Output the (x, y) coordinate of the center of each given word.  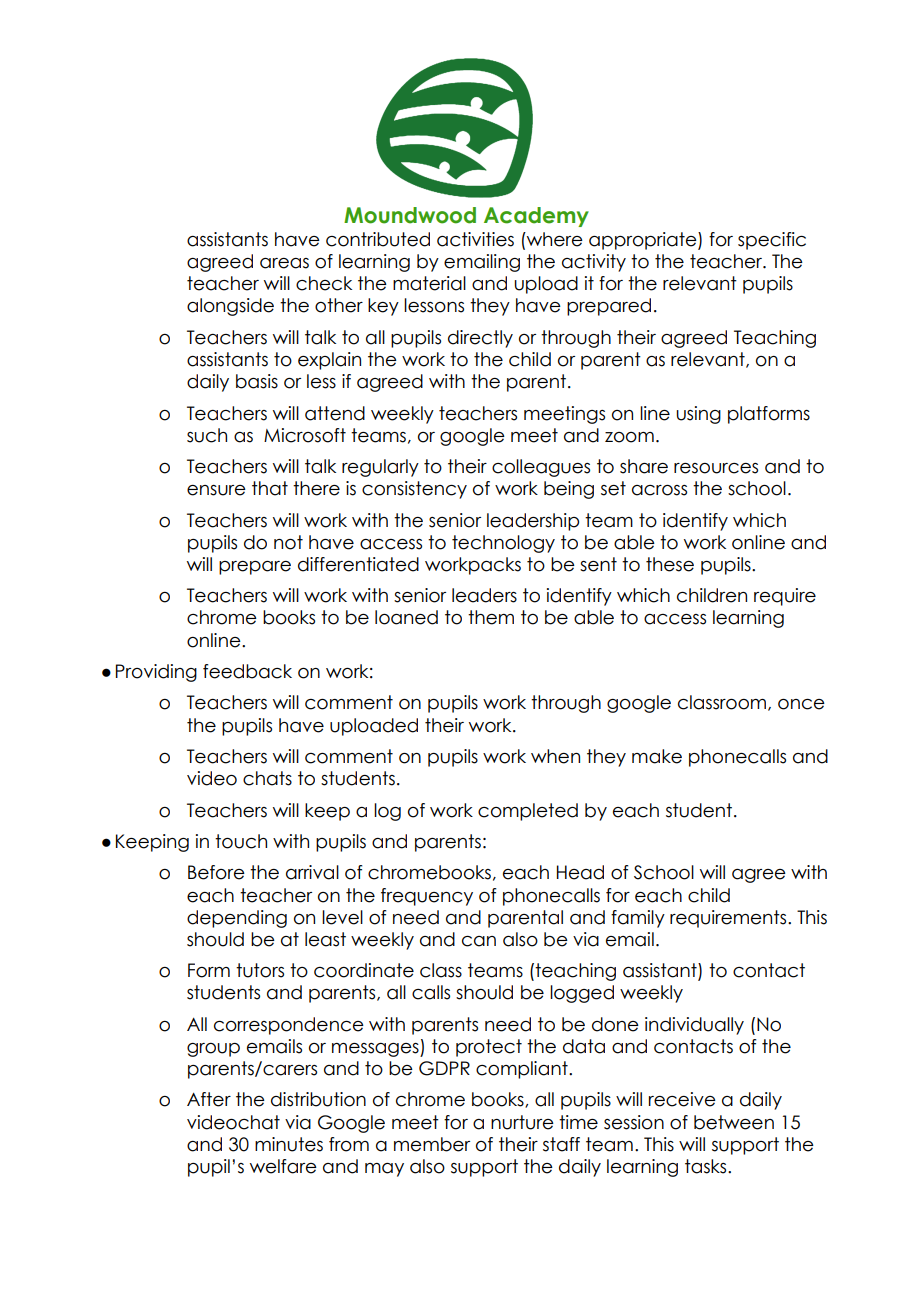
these (670, 564)
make (657, 756)
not (288, 542)
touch (241, 841)
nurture (522, 1122)
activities (475, 239)
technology (503, 544)
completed (528, 812)
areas (284, 263)
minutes (289, 1144)
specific (772, 241)
